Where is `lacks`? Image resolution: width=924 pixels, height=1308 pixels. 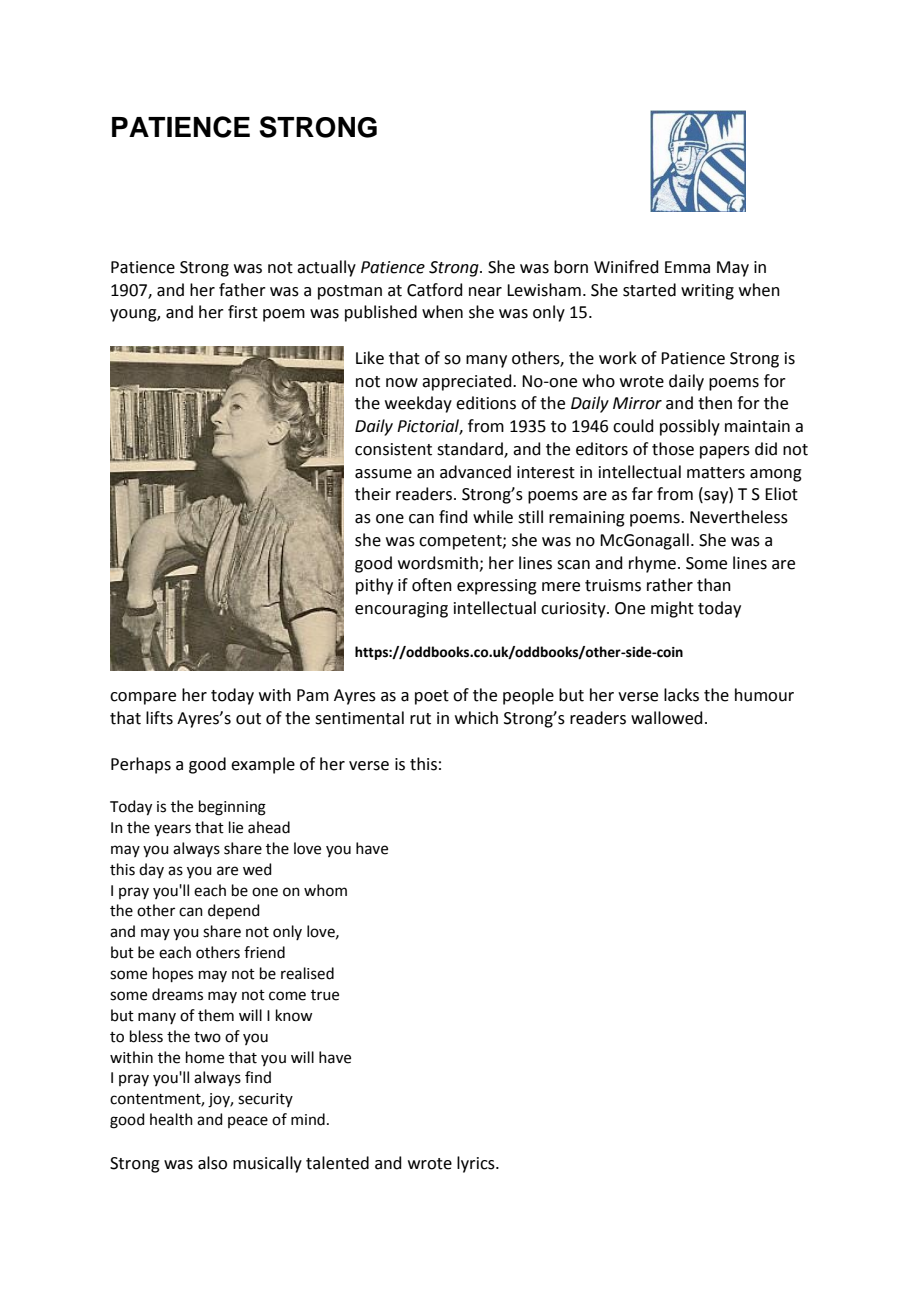 lacks is located at coordinates (681, 695).
